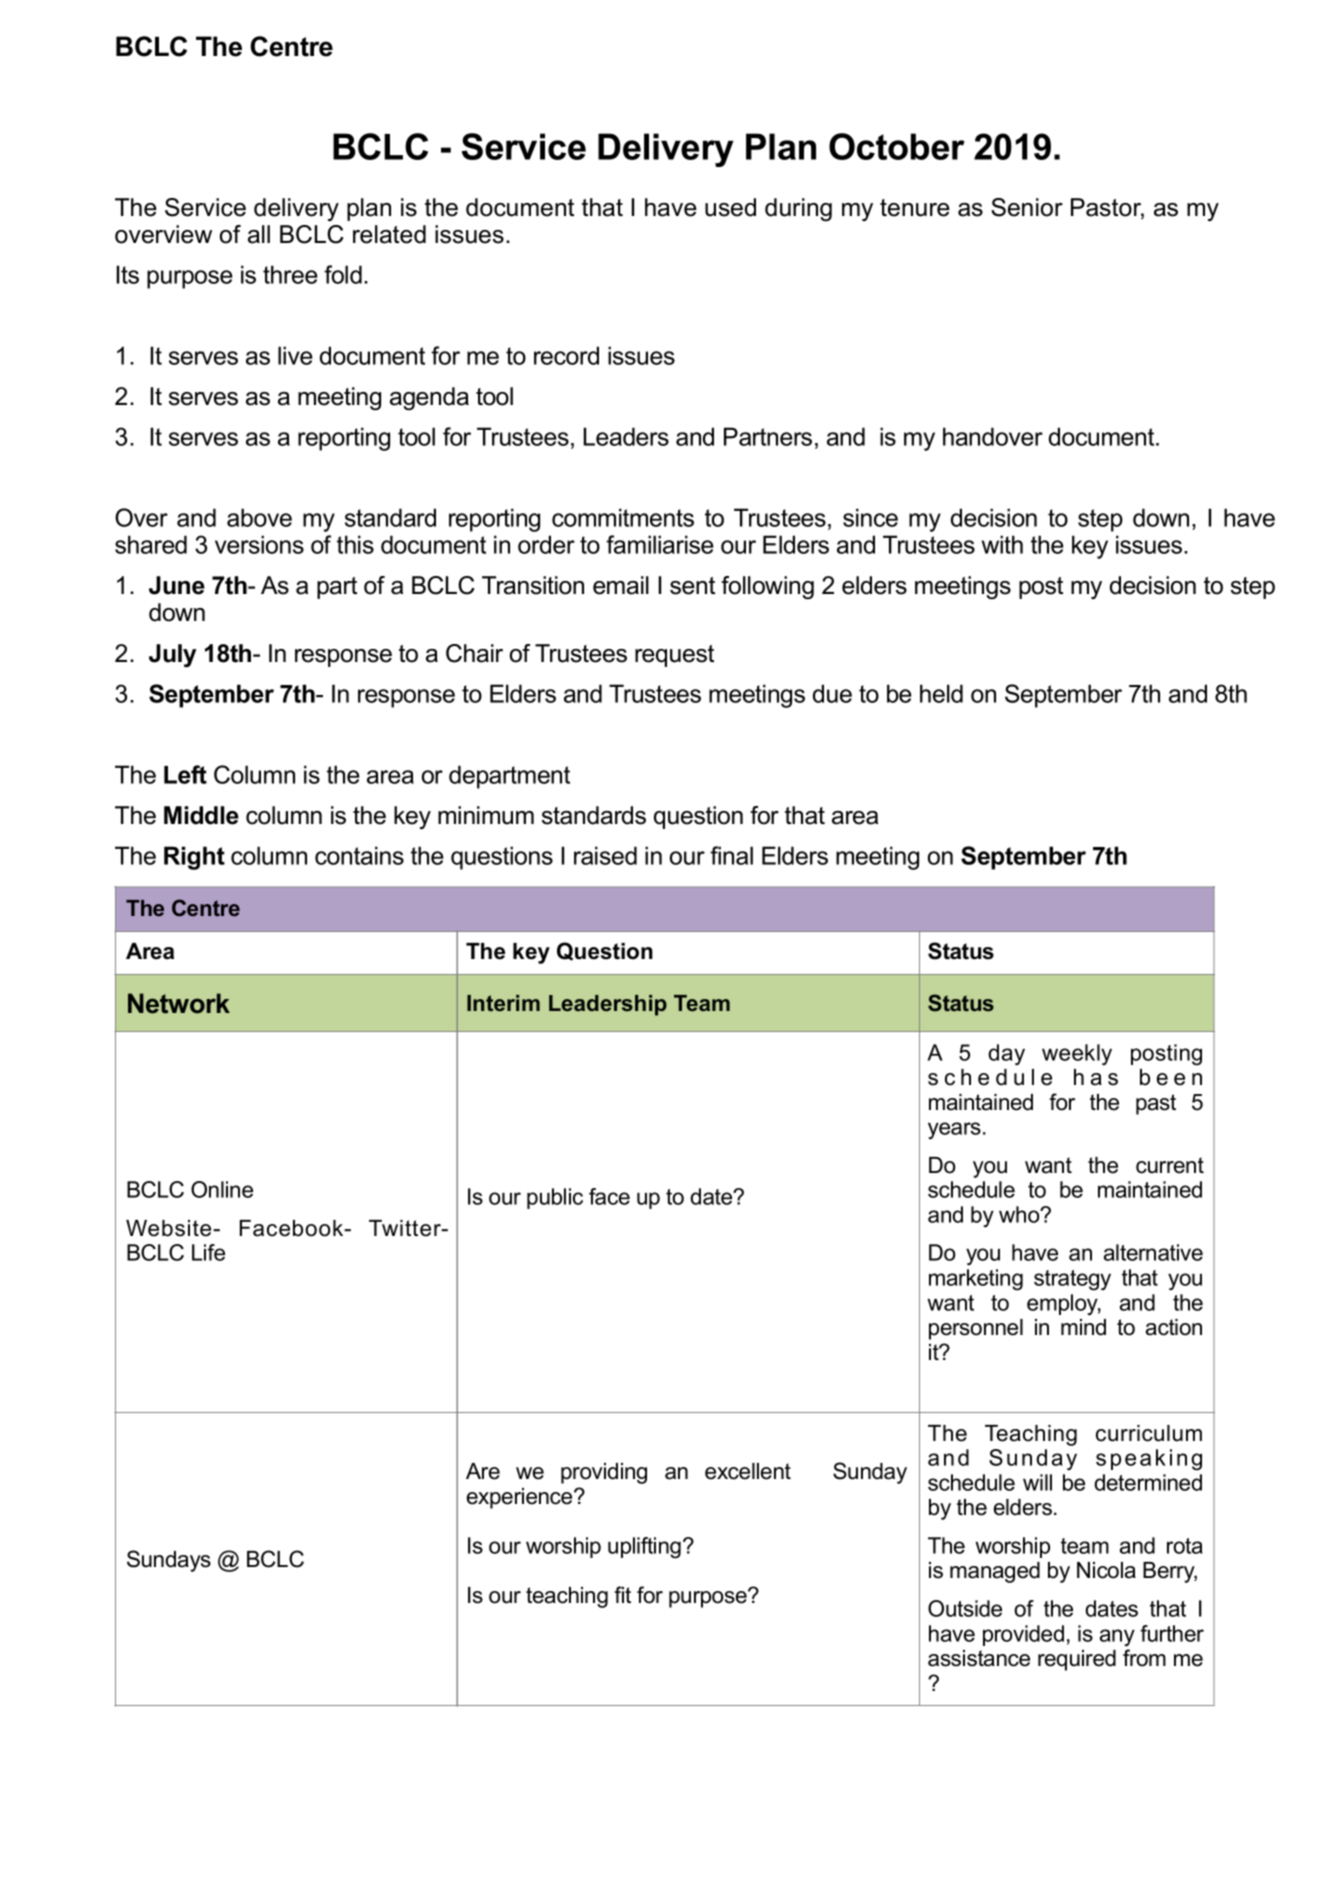  What do you see at coordinates (954, 1130) in the image?
I see `years` at bounding box center [954, 1130].
